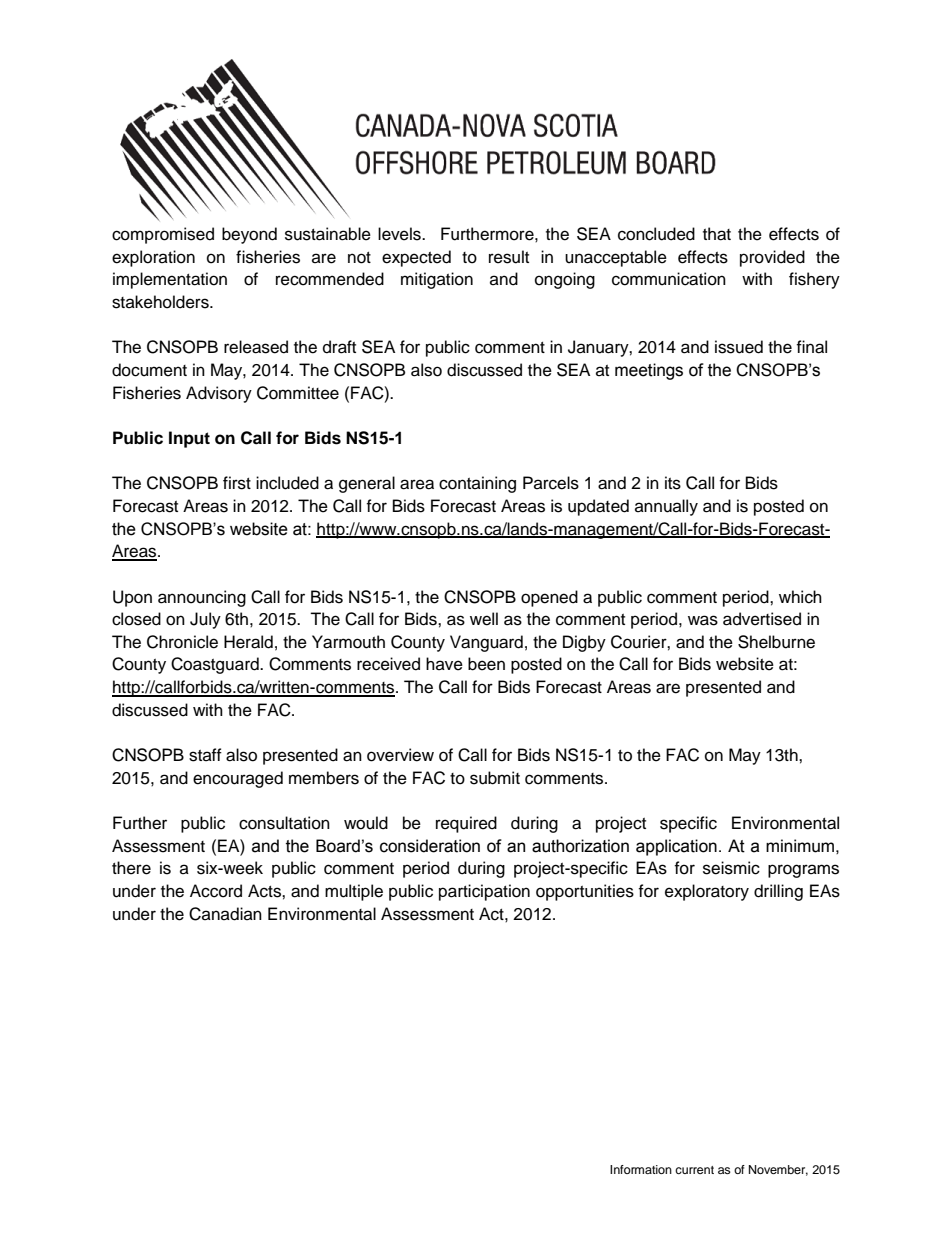  I want to click on Information, so click(641, 1169).
